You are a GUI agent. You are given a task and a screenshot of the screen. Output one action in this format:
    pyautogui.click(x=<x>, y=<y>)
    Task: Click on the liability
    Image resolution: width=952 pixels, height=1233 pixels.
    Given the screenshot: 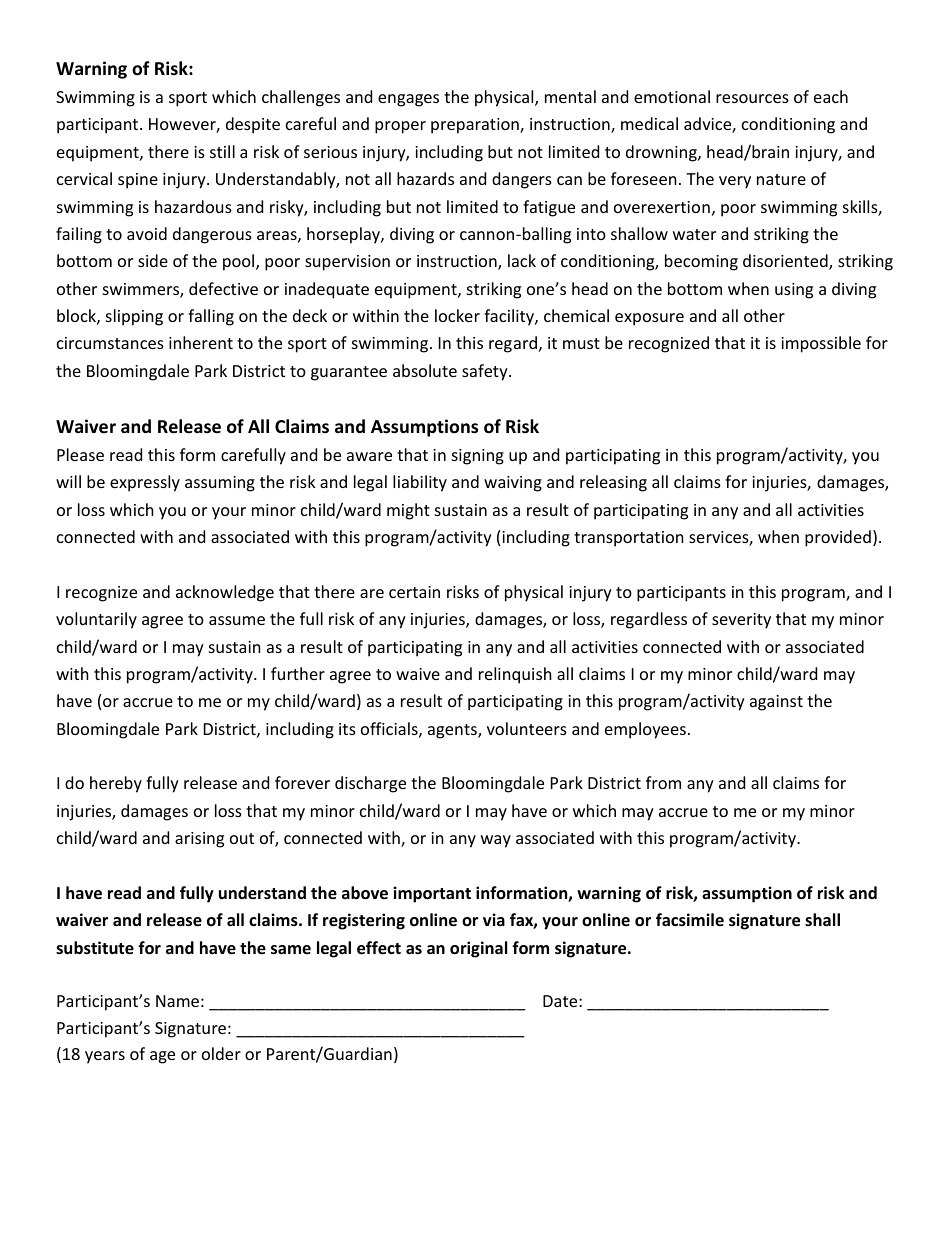 What is the action you would take?
    pyautogui.click(x=420, y=483)
